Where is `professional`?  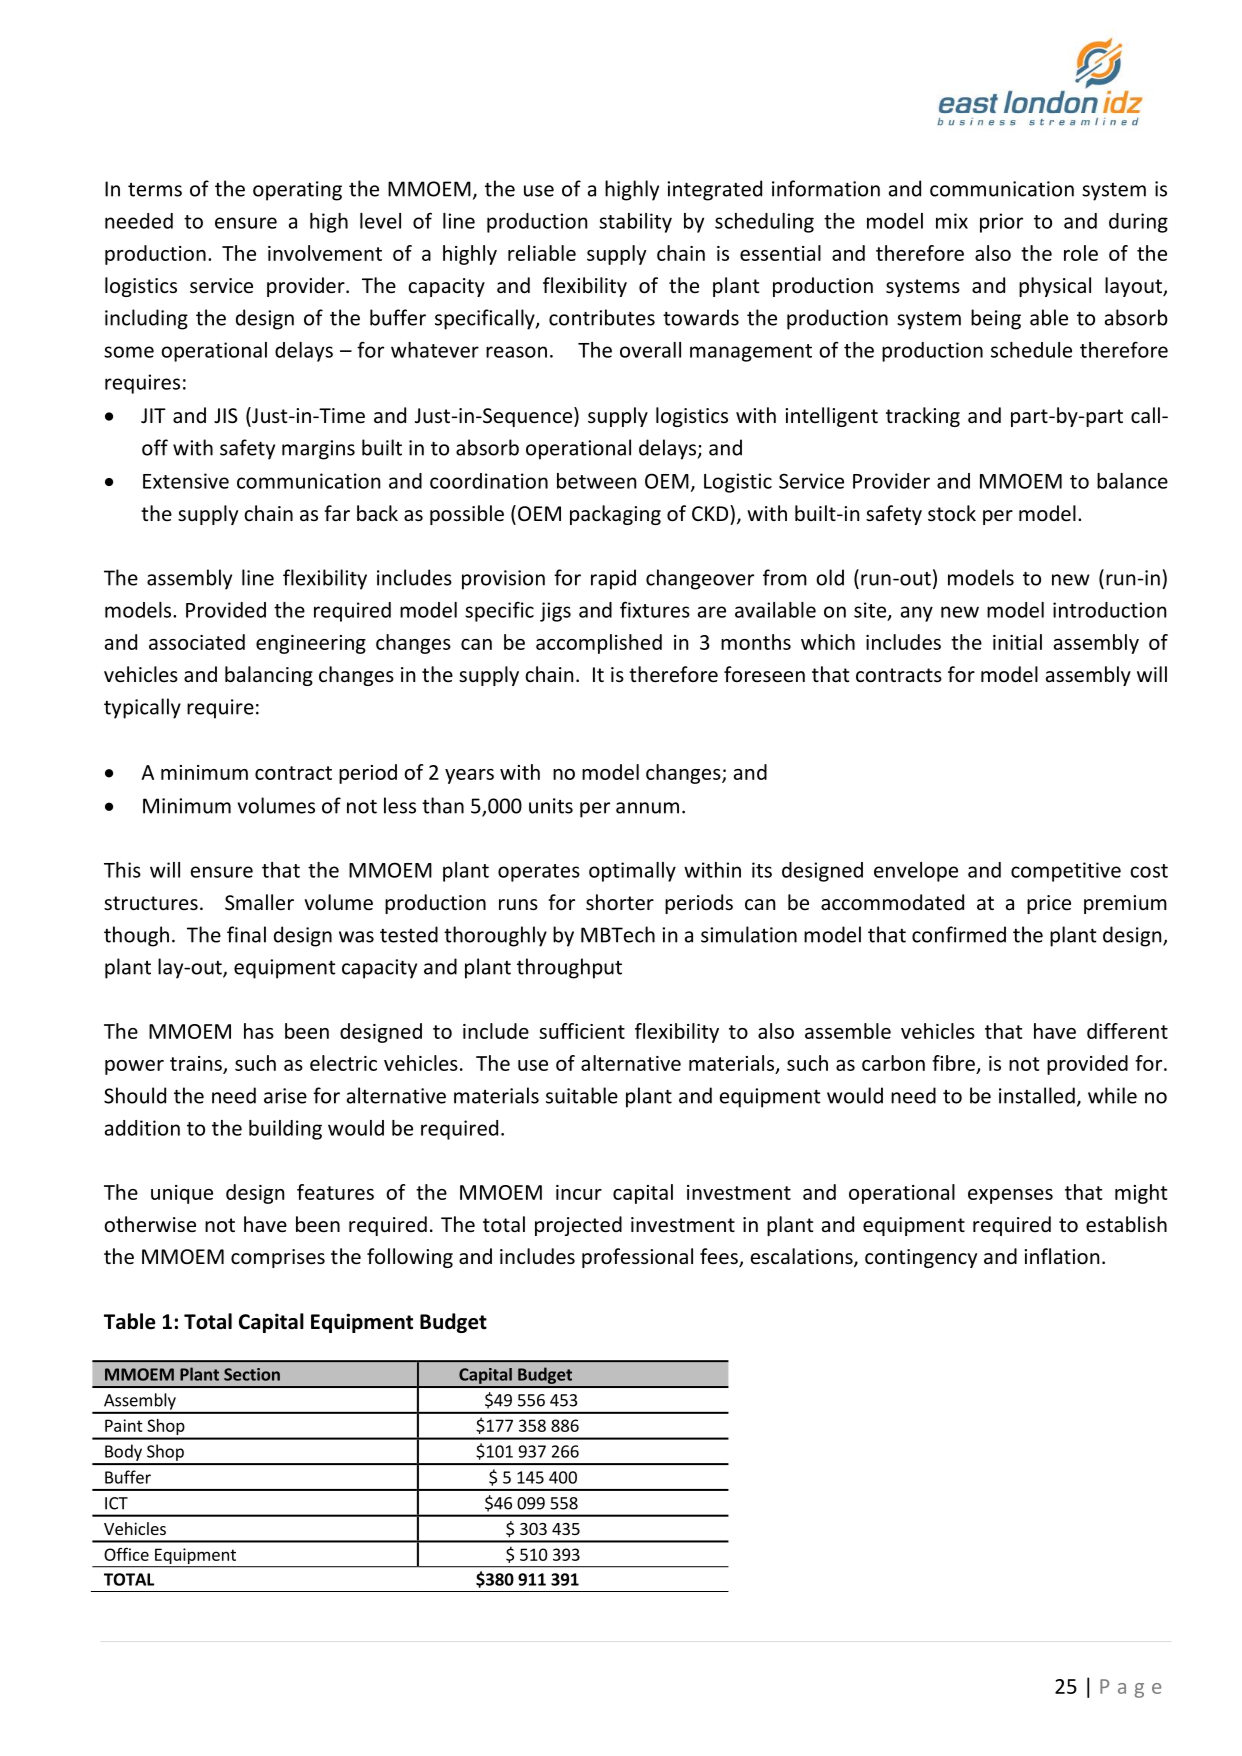 professional is located at coordinates (637, 1258).
